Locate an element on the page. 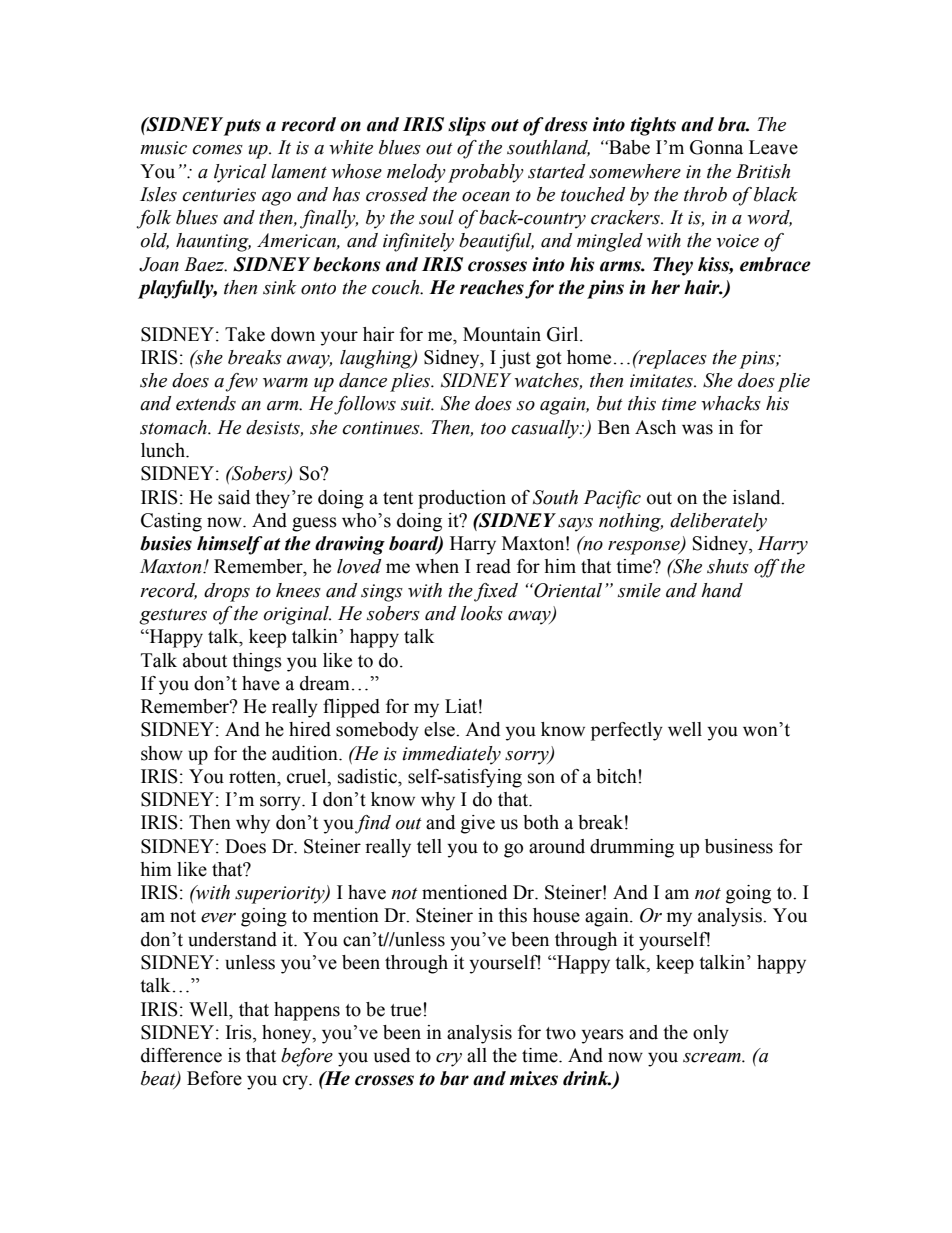 The image size is (952, 1233). imitates is located at coordinates (662, 381).
